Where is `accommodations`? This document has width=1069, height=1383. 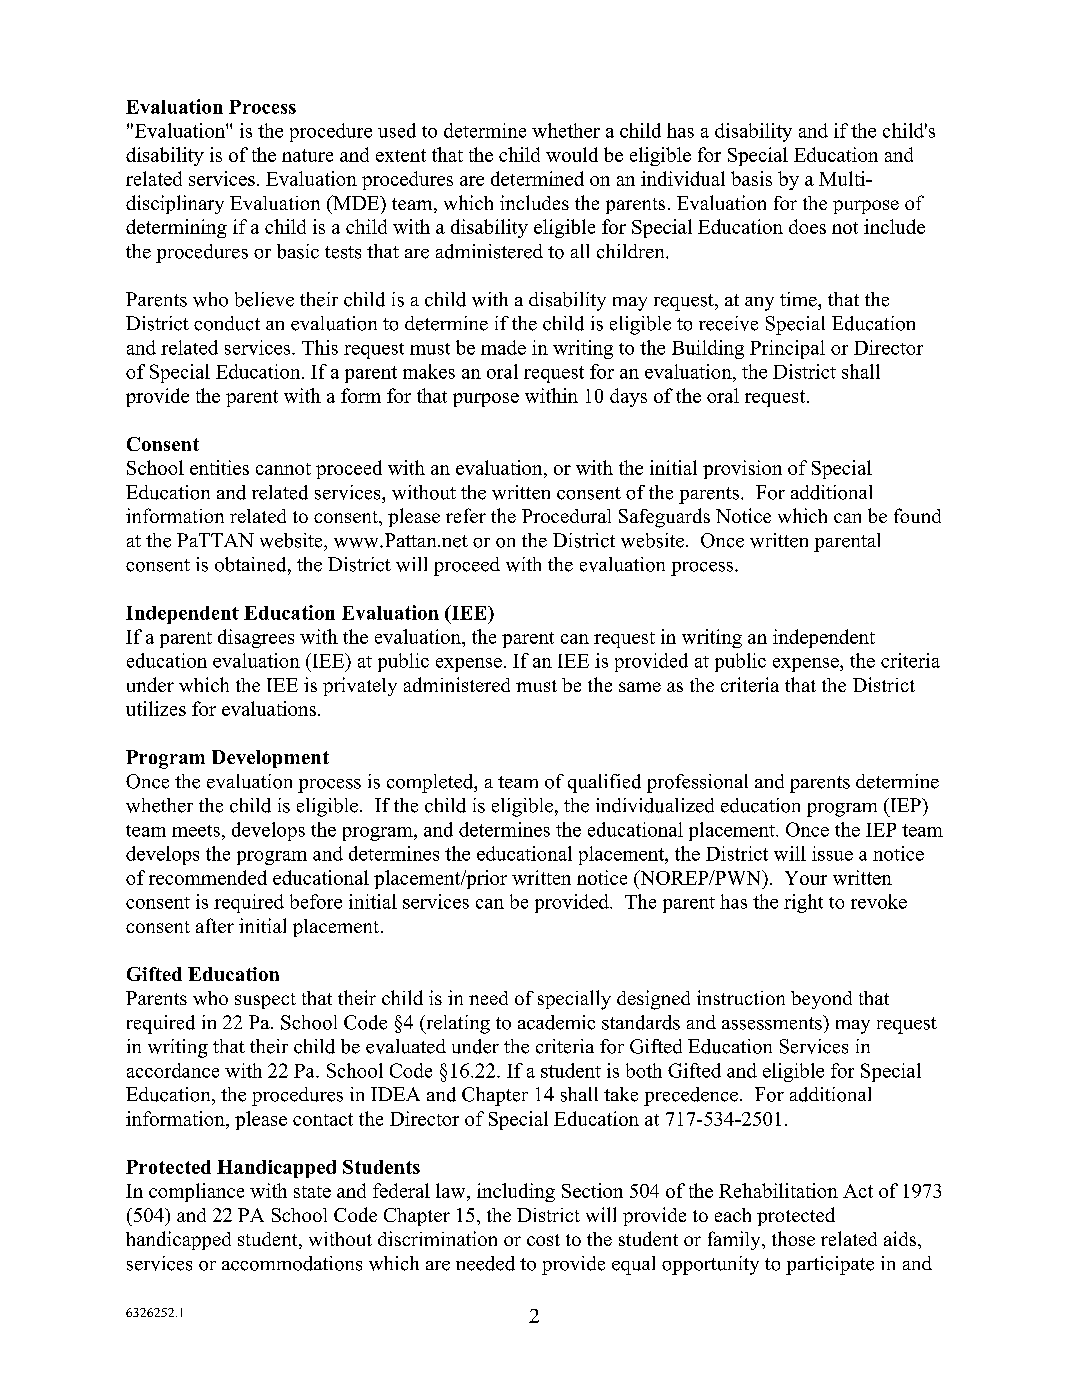
accommodations is located at coordinates (292, 1263).
